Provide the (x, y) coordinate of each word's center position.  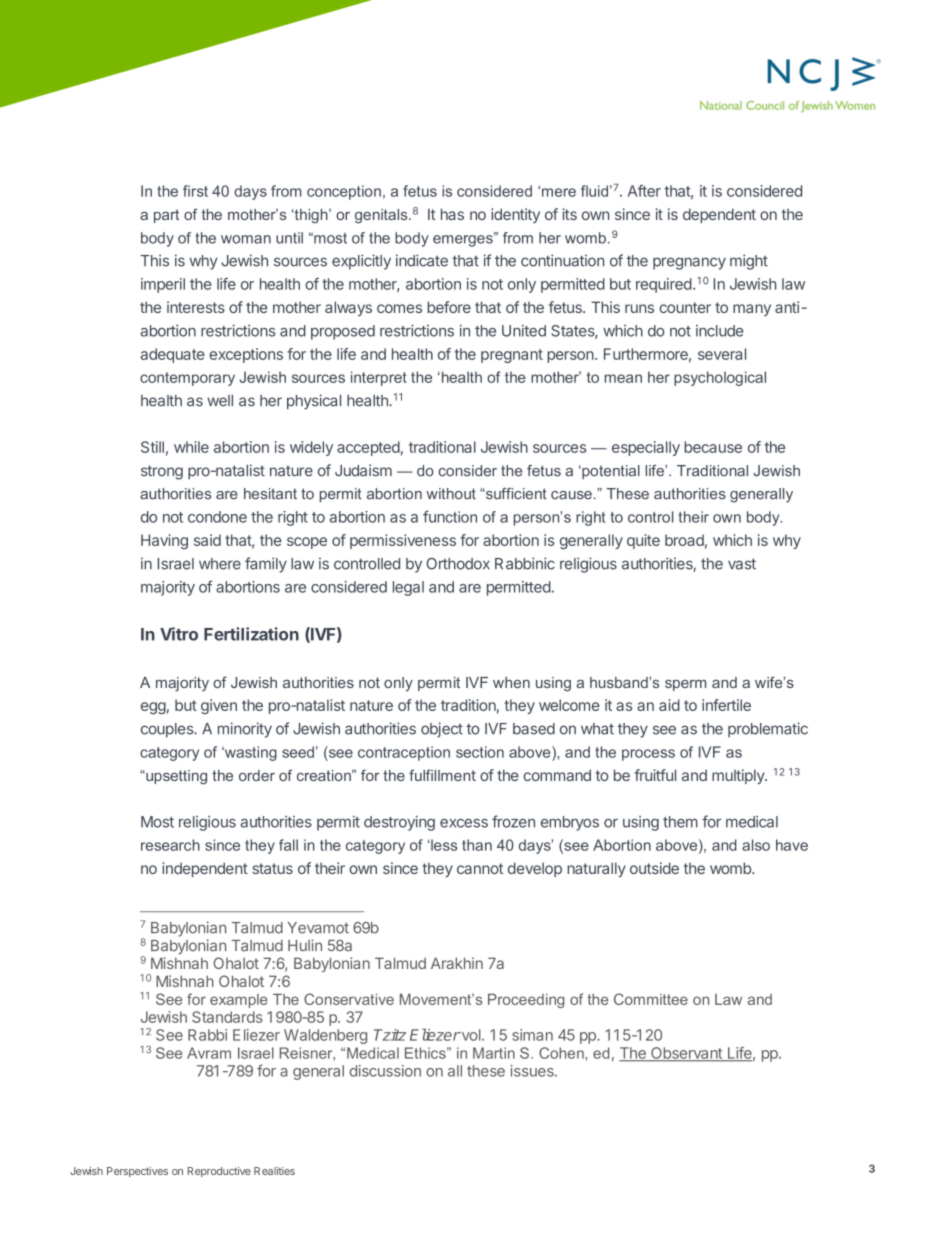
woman (246, 239)
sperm (685, 685)
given (219, 706)
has (452, 214)
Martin (494, 1053)
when (511, 682)
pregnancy (689, 263)
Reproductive (219, 1172)
